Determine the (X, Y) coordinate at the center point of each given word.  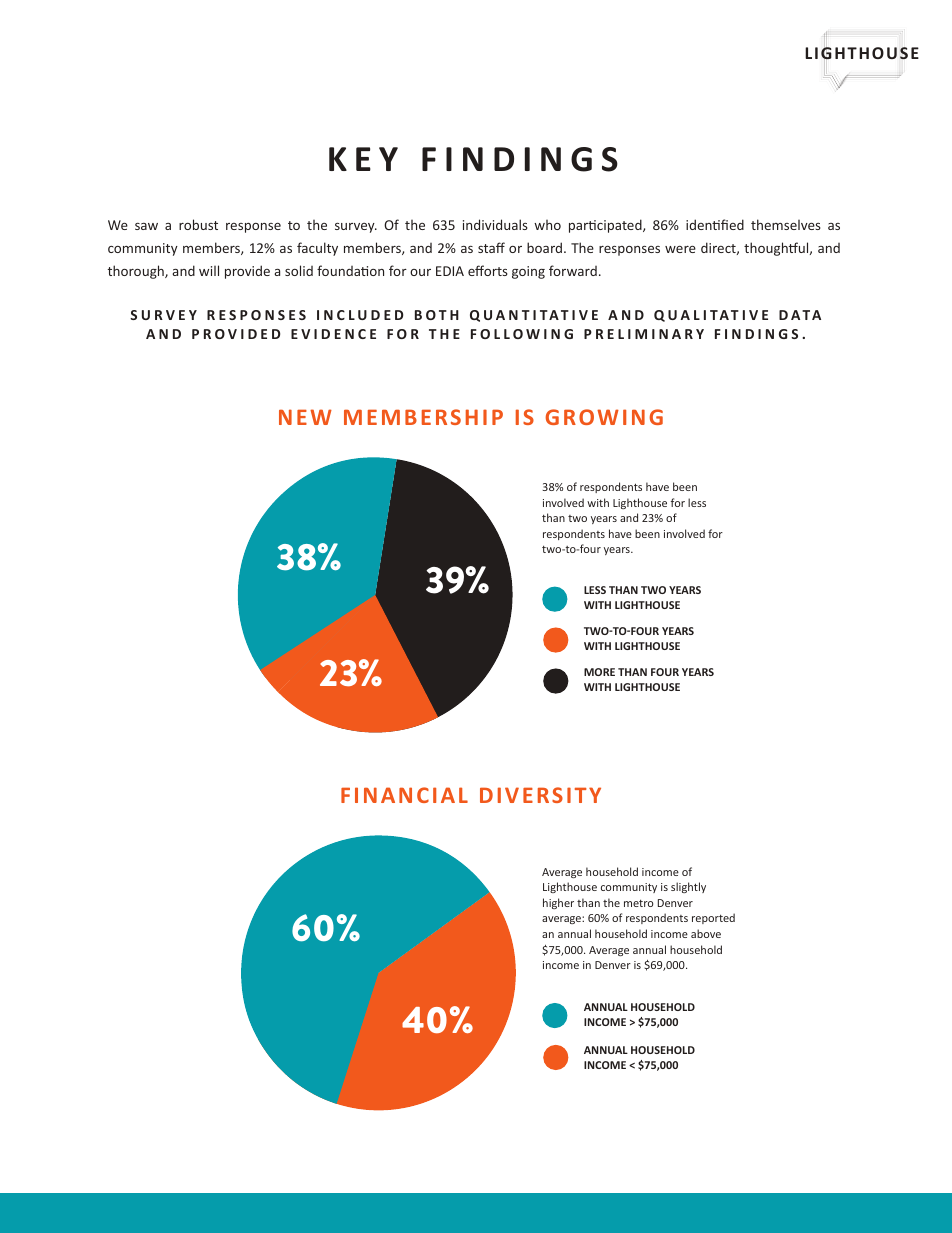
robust (198, 224)
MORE (599, 672)
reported (713, 918)
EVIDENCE (333, 334)
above (706, 933)
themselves (786, 224)
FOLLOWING (522, 334)
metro (638, 903)
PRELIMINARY (644, 334)
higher (558, 903)
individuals (495, 224)
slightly (688, 887)
